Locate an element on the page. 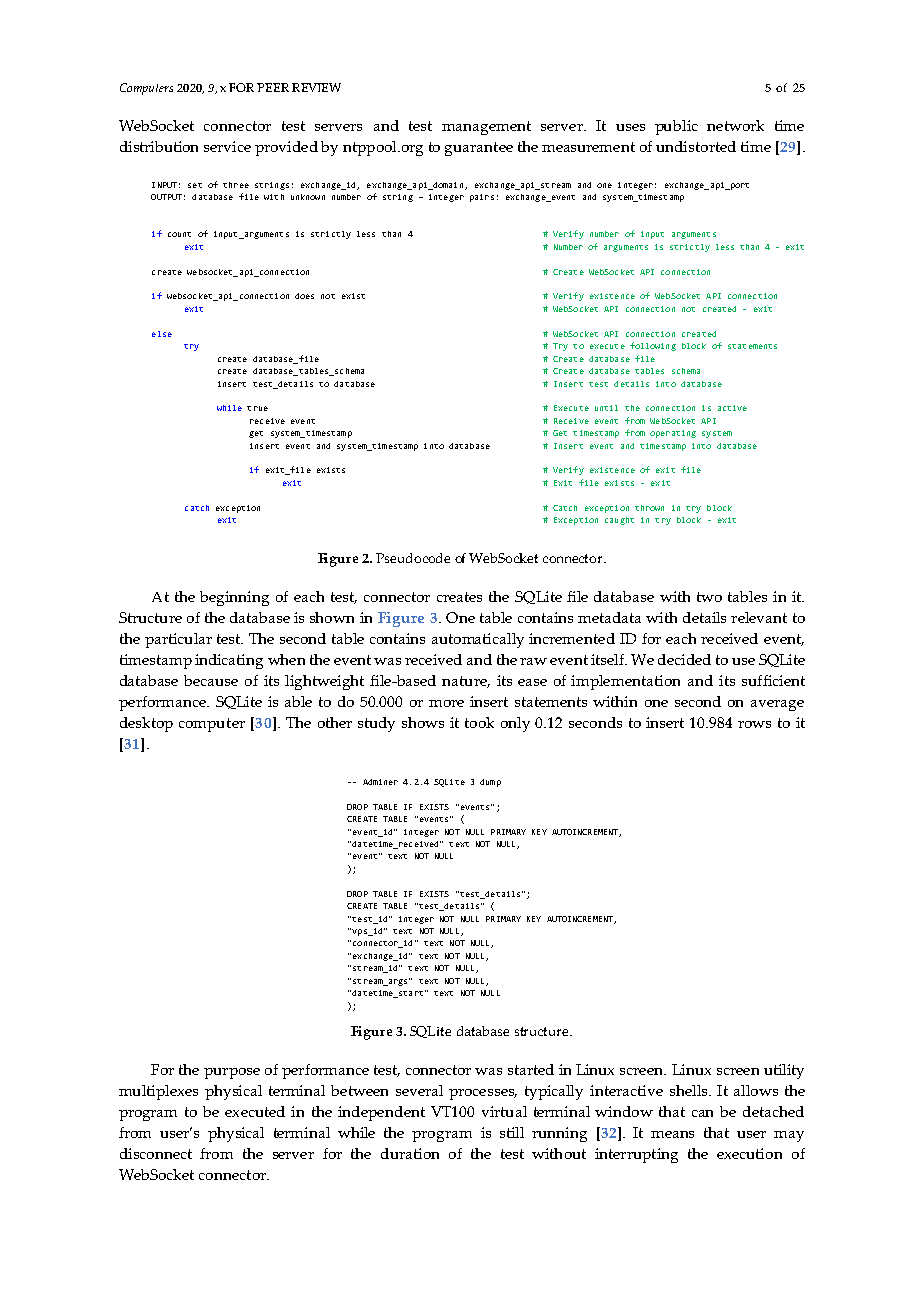  service is located at coordinates (227, 146).
